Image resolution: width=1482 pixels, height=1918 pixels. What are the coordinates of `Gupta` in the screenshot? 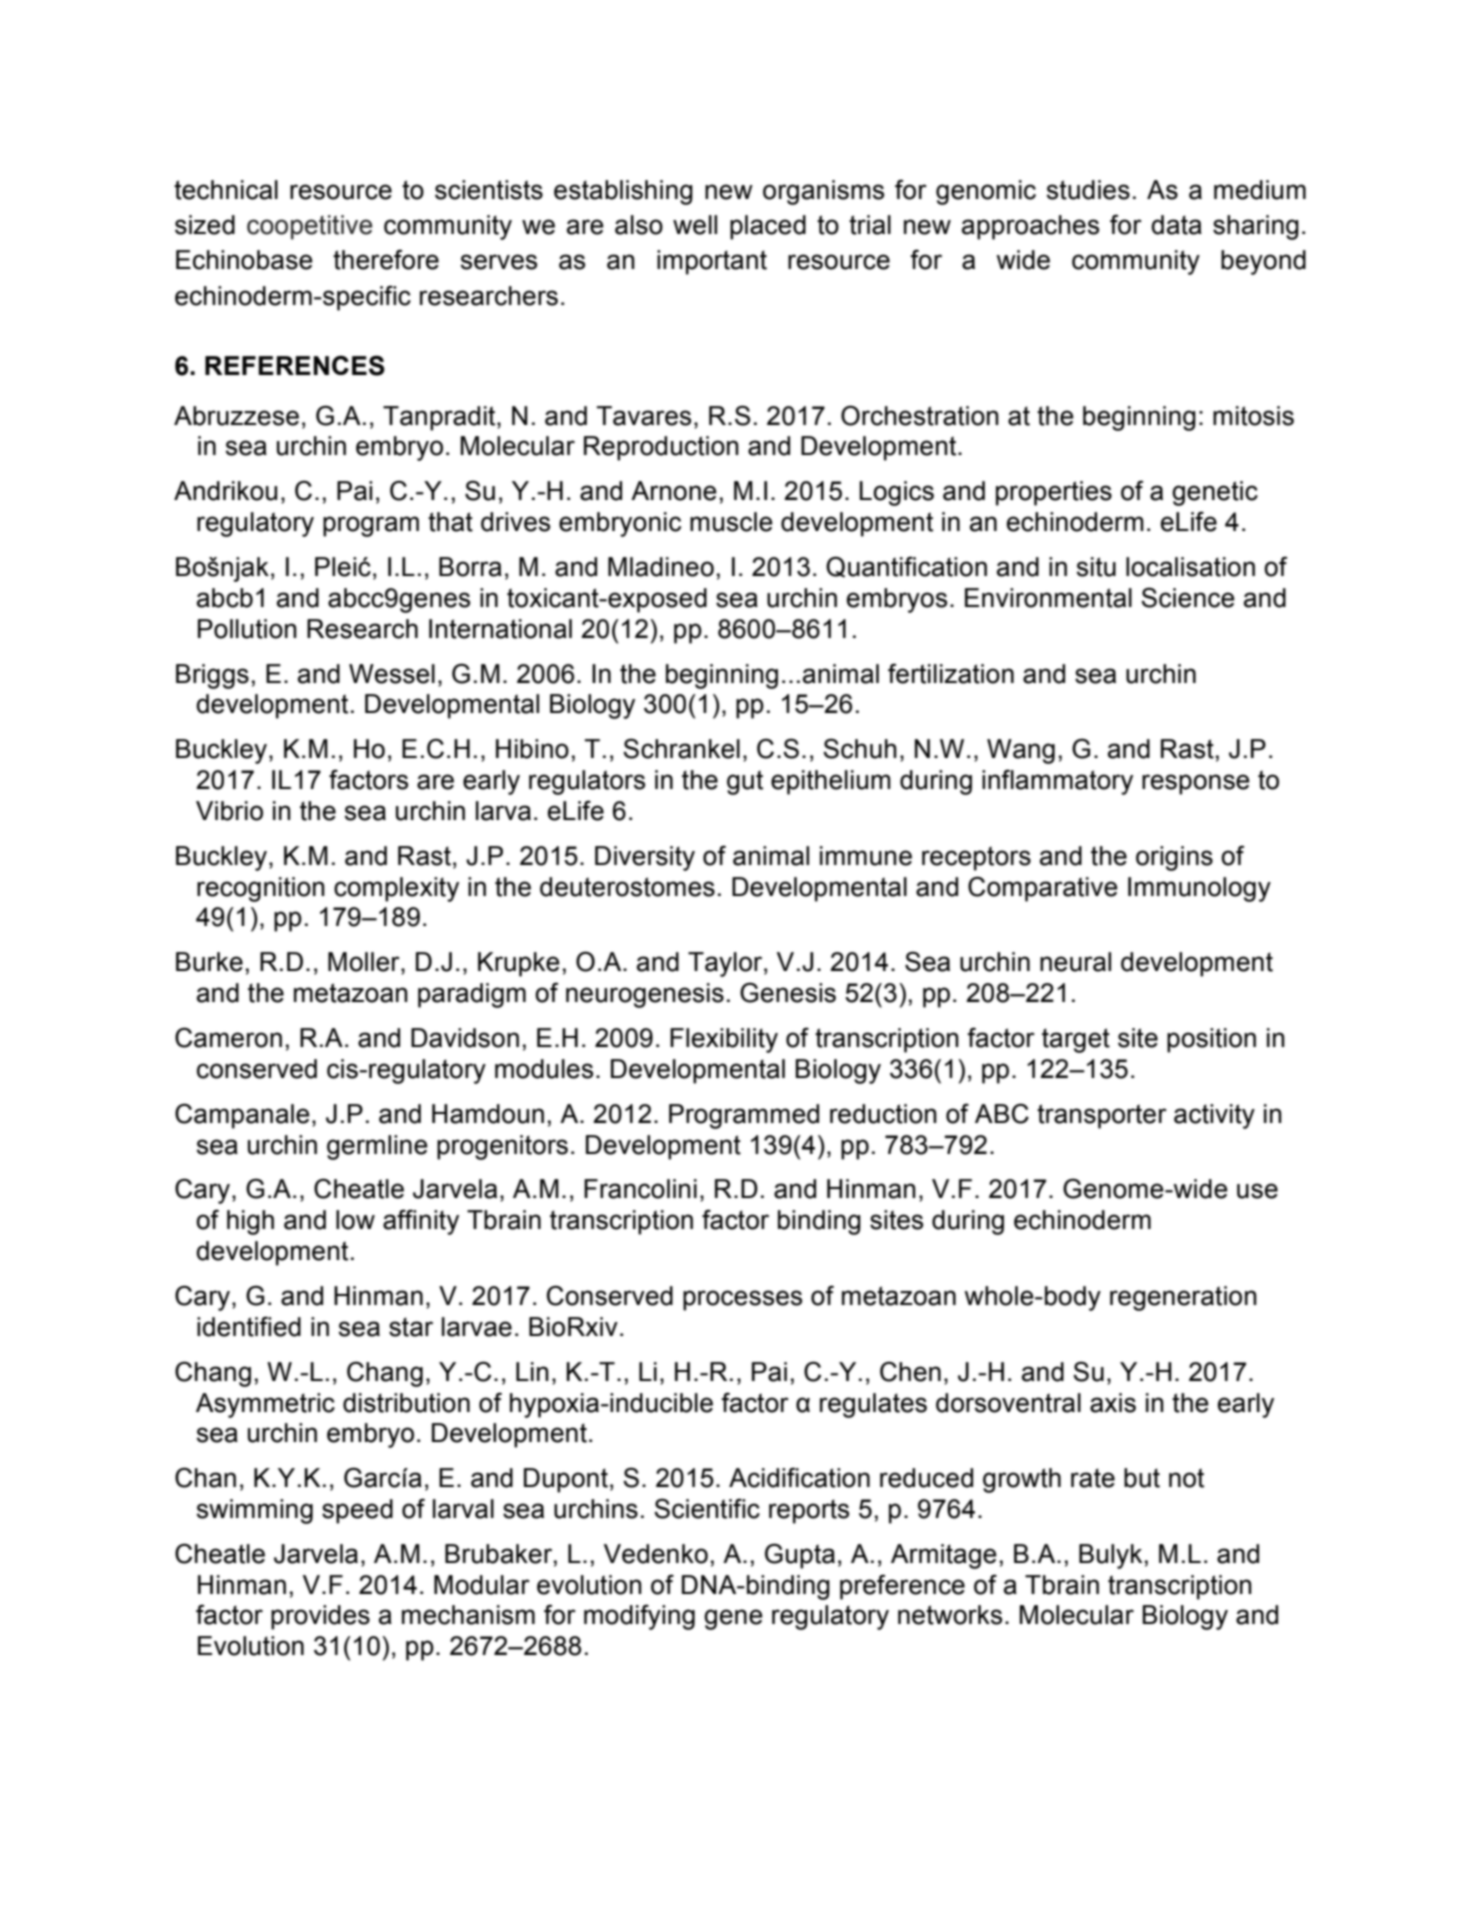 It's located at (800, 1556).
